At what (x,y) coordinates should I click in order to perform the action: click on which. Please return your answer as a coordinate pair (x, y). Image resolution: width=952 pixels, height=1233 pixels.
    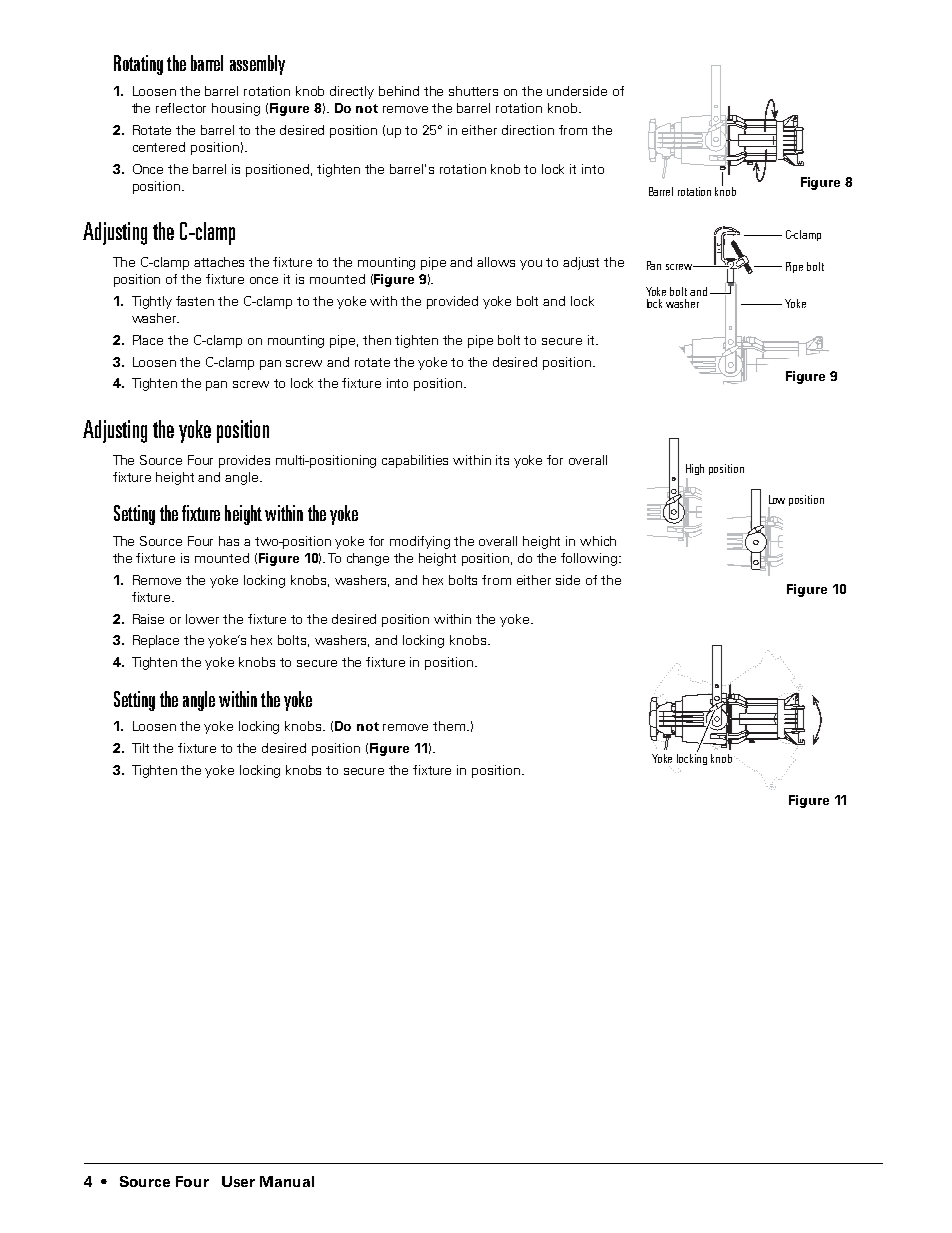
    Looking at the image, I should click on (598, 541).
